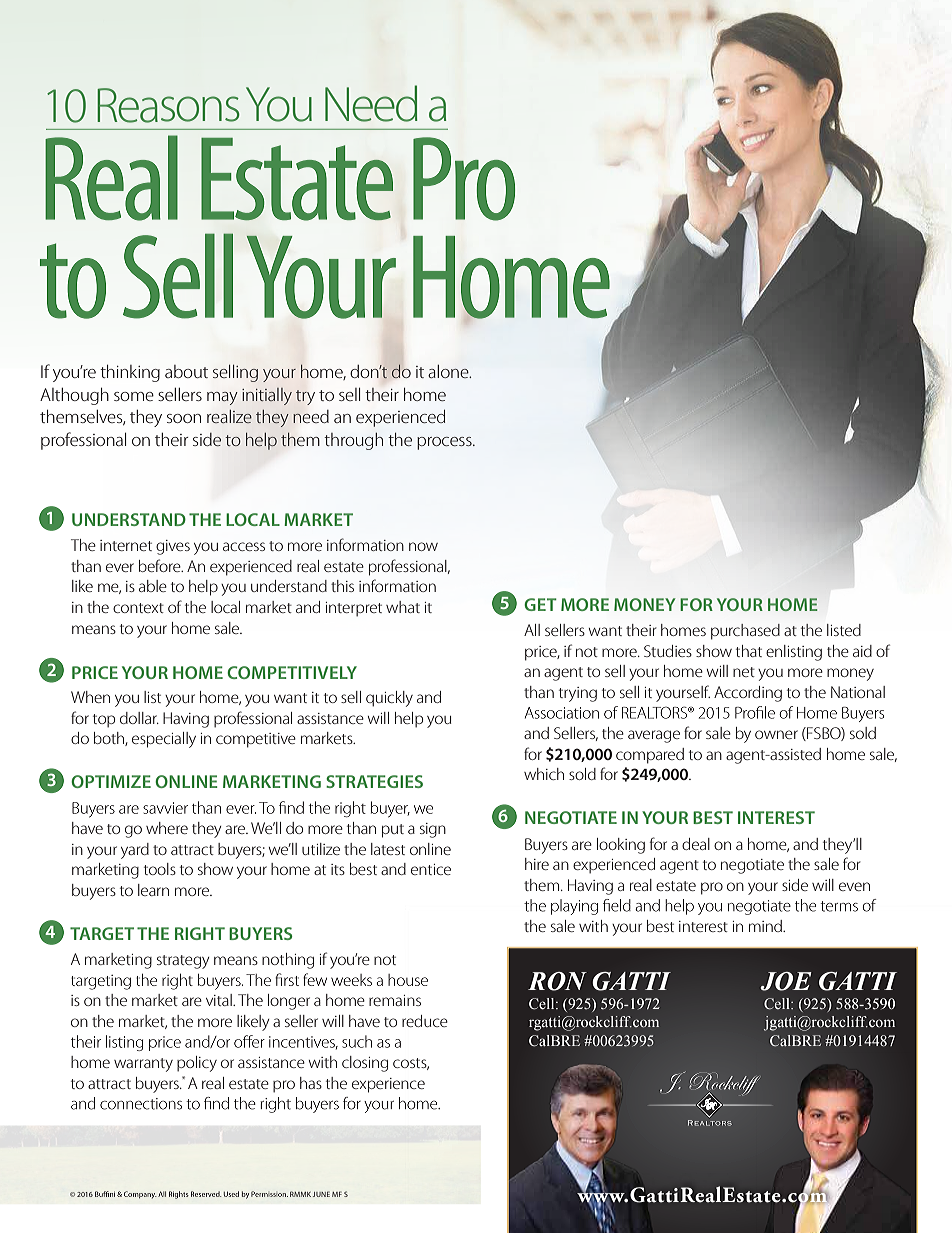 This image has width=952, height=1233. What do you see at coordinates (449, 371) in the image?
I see `alone` at bounding box center [449, 371].
